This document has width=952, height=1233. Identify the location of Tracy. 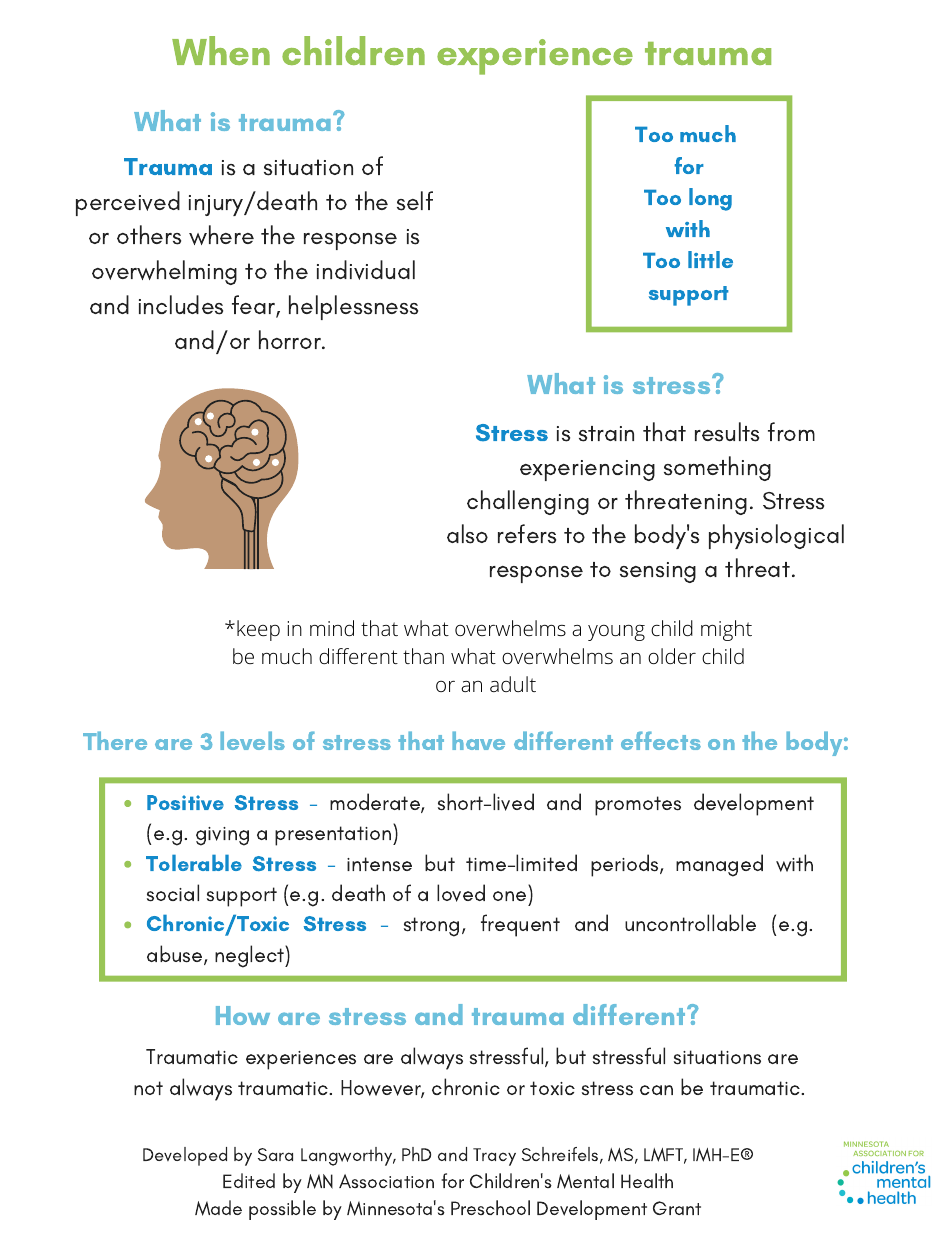
(494, 1157).
